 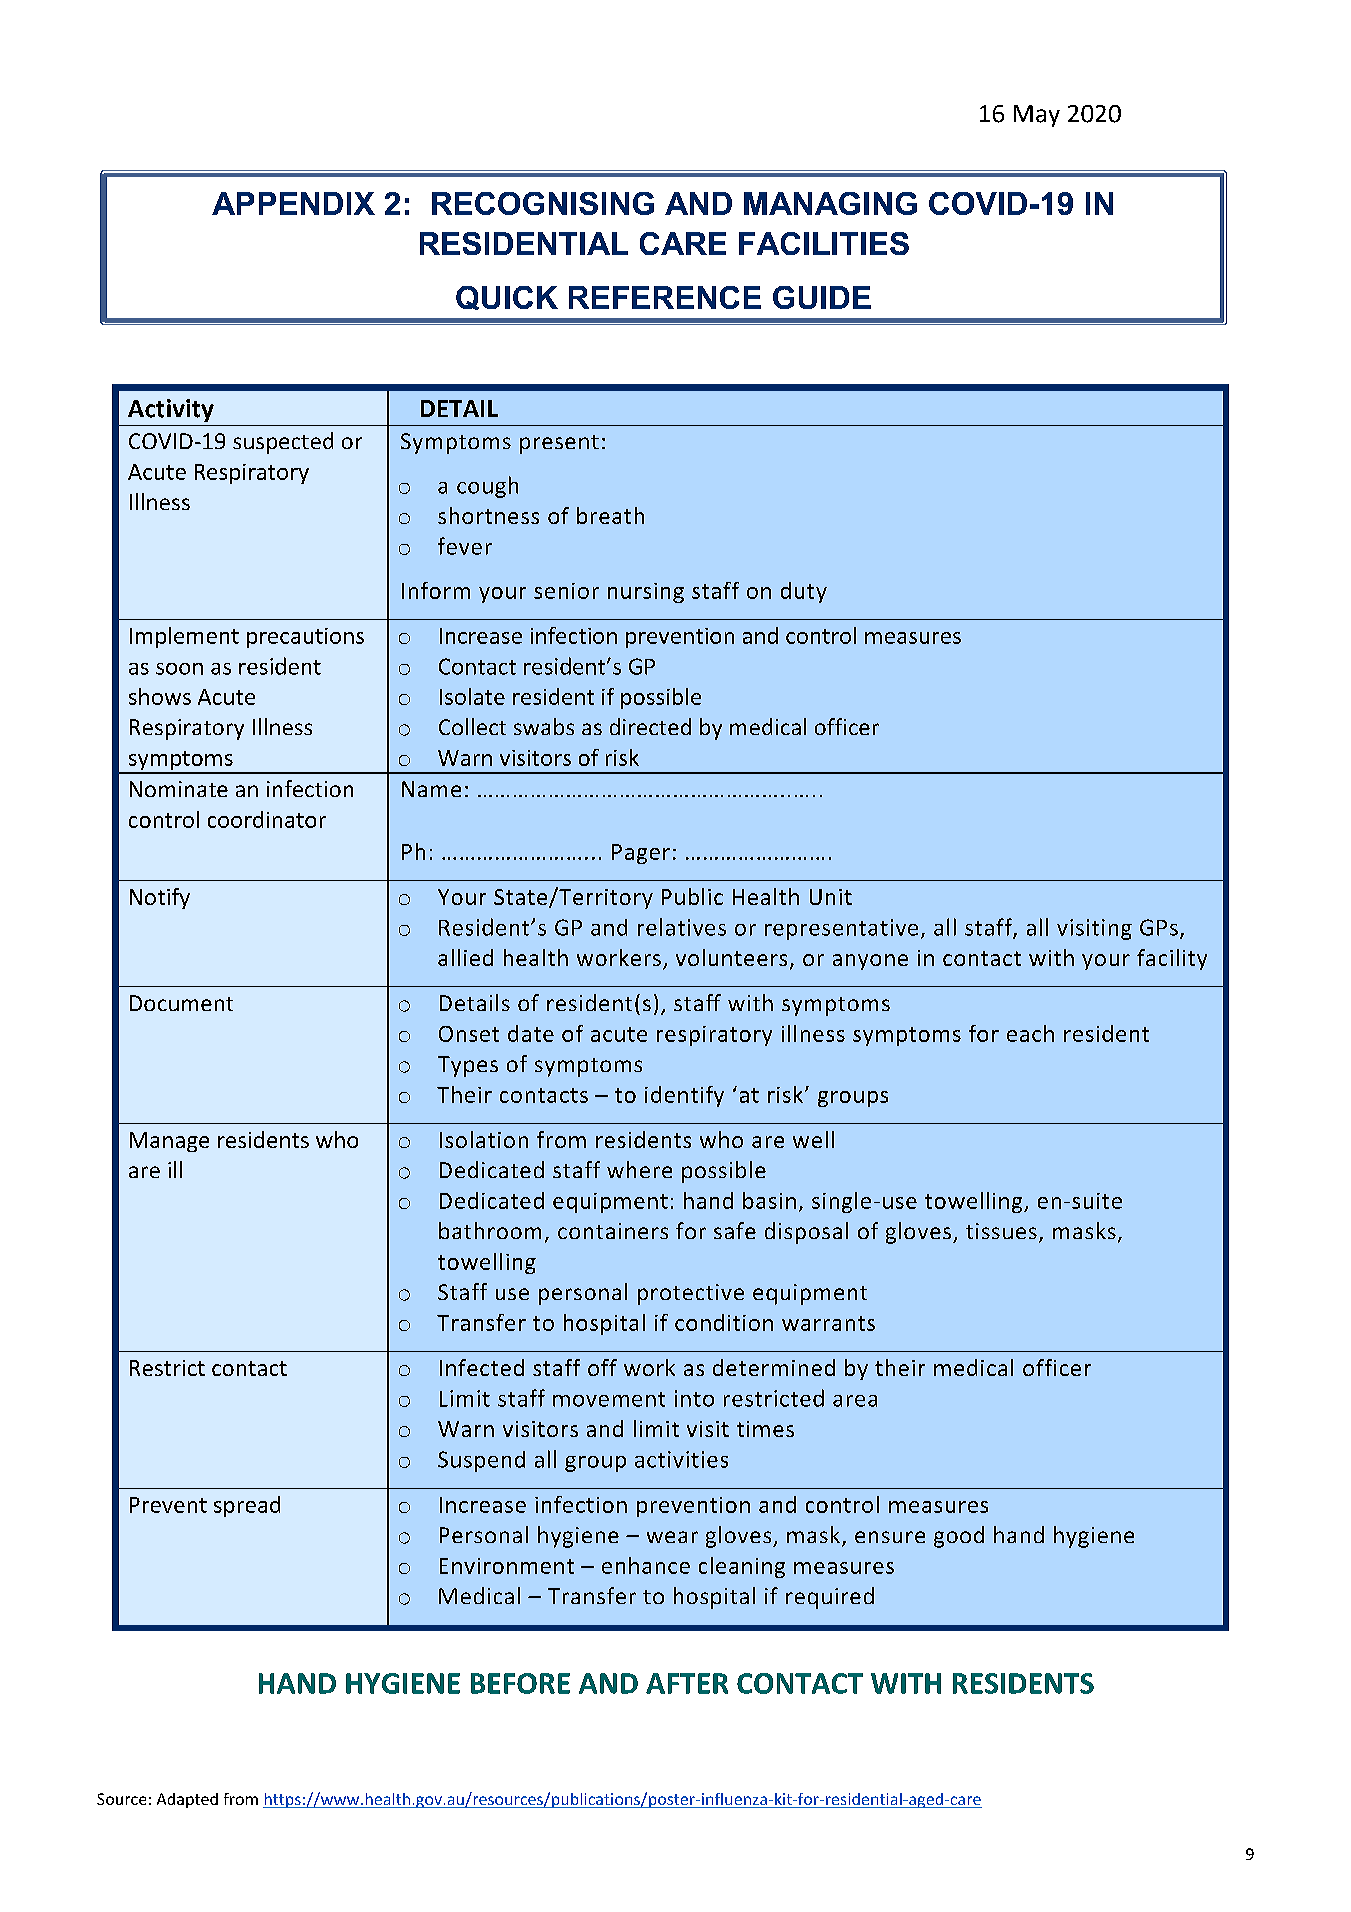 I want to click on APPENDIX, so click(x=293, y=203).
